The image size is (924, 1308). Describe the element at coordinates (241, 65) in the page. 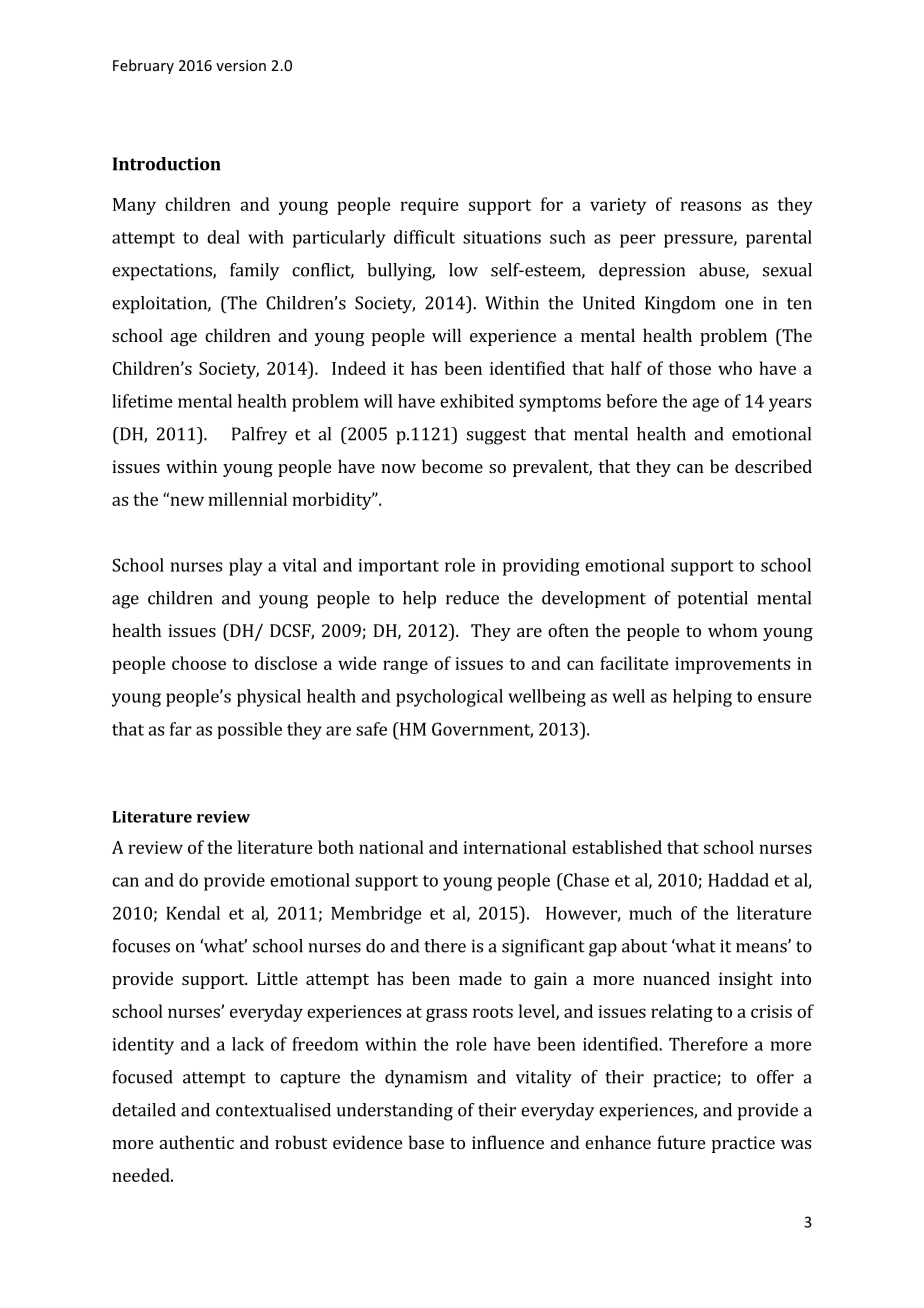

I see `version` at that location.
